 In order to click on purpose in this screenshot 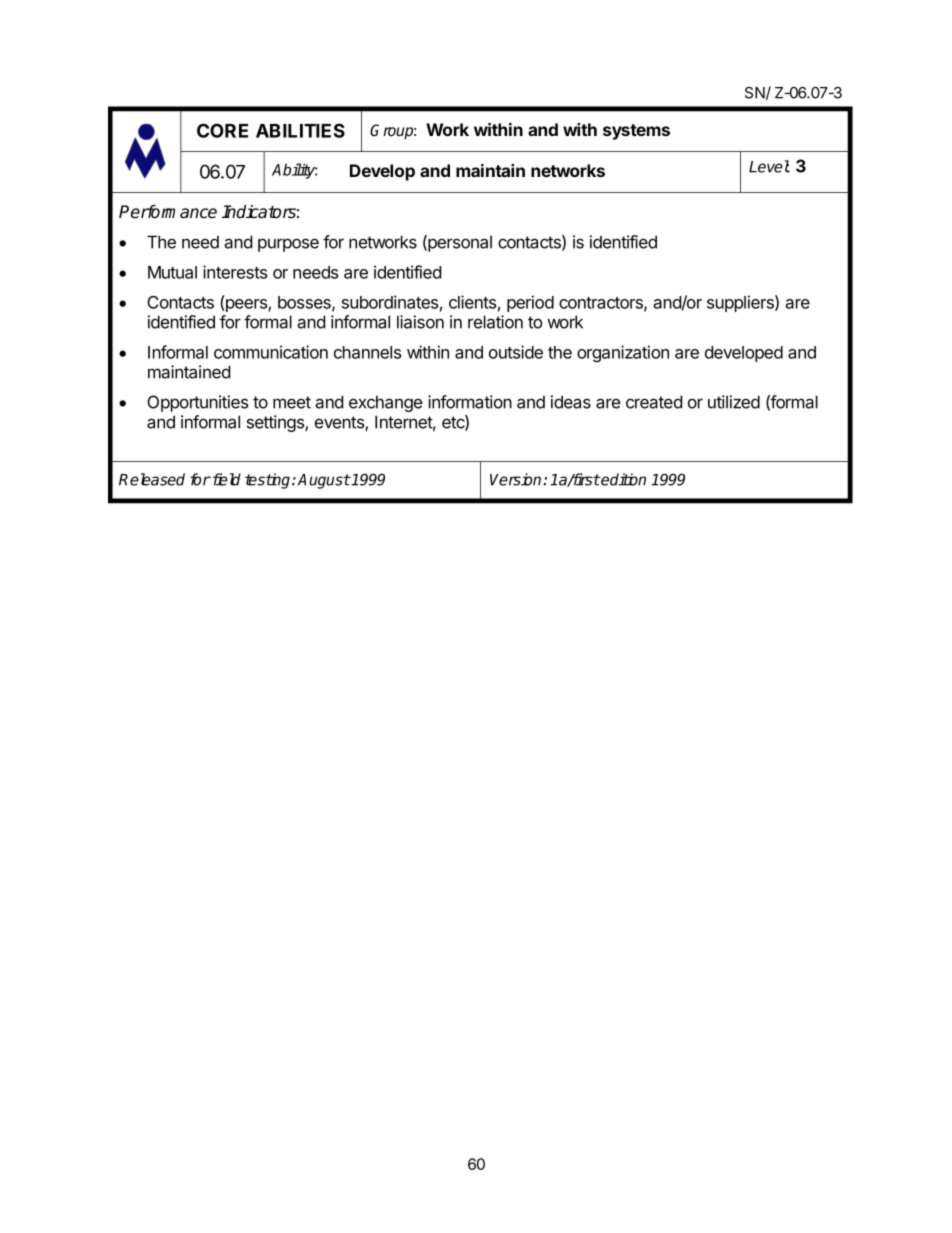, I will do `click(288, 245)`.
